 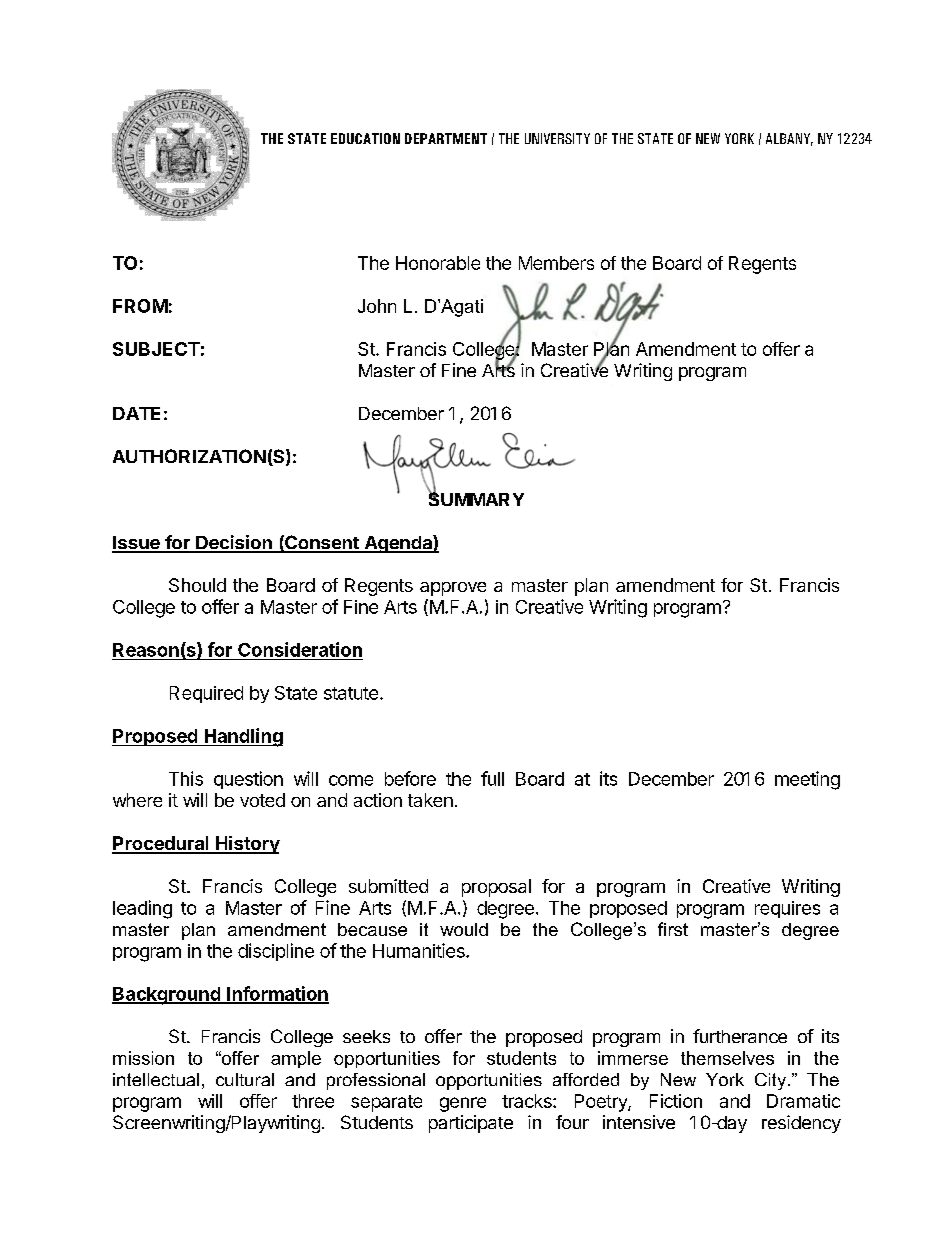 What do you see at coordinates (446, 138) in the screenshot?
I see `DEPARTMENT` at bounding box center [446, 138].
